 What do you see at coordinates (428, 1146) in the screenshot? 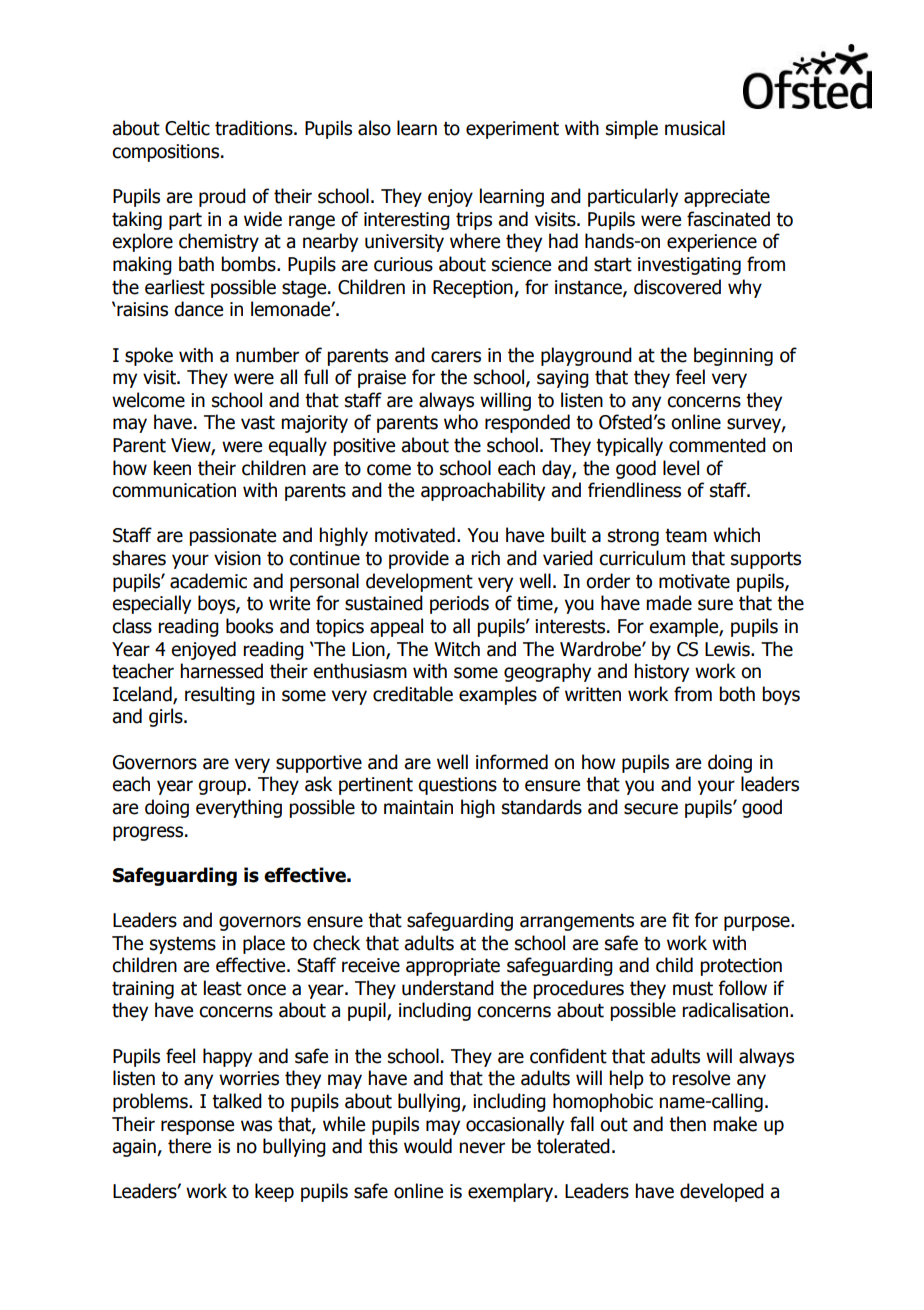
I see `would` at bounding box center [428, 1146].
